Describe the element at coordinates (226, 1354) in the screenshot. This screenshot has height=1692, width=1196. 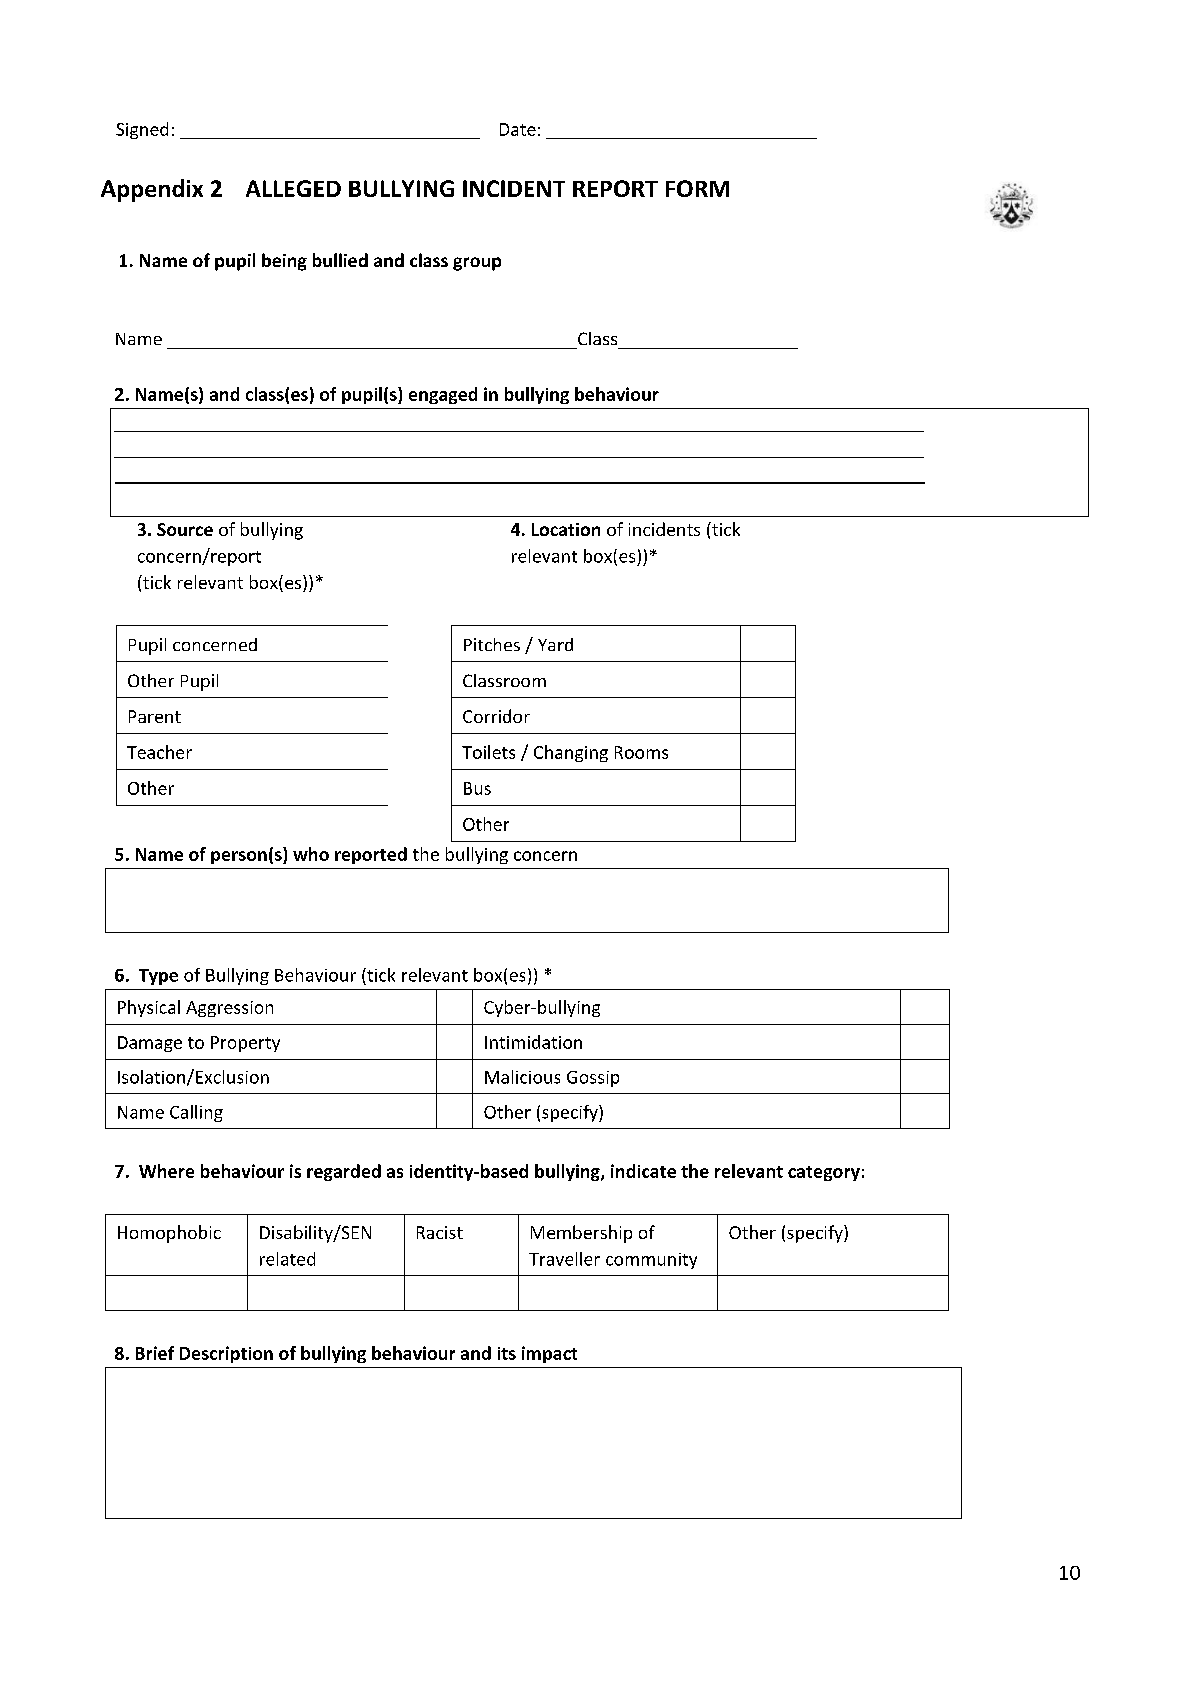
I see `Description` at that location.
